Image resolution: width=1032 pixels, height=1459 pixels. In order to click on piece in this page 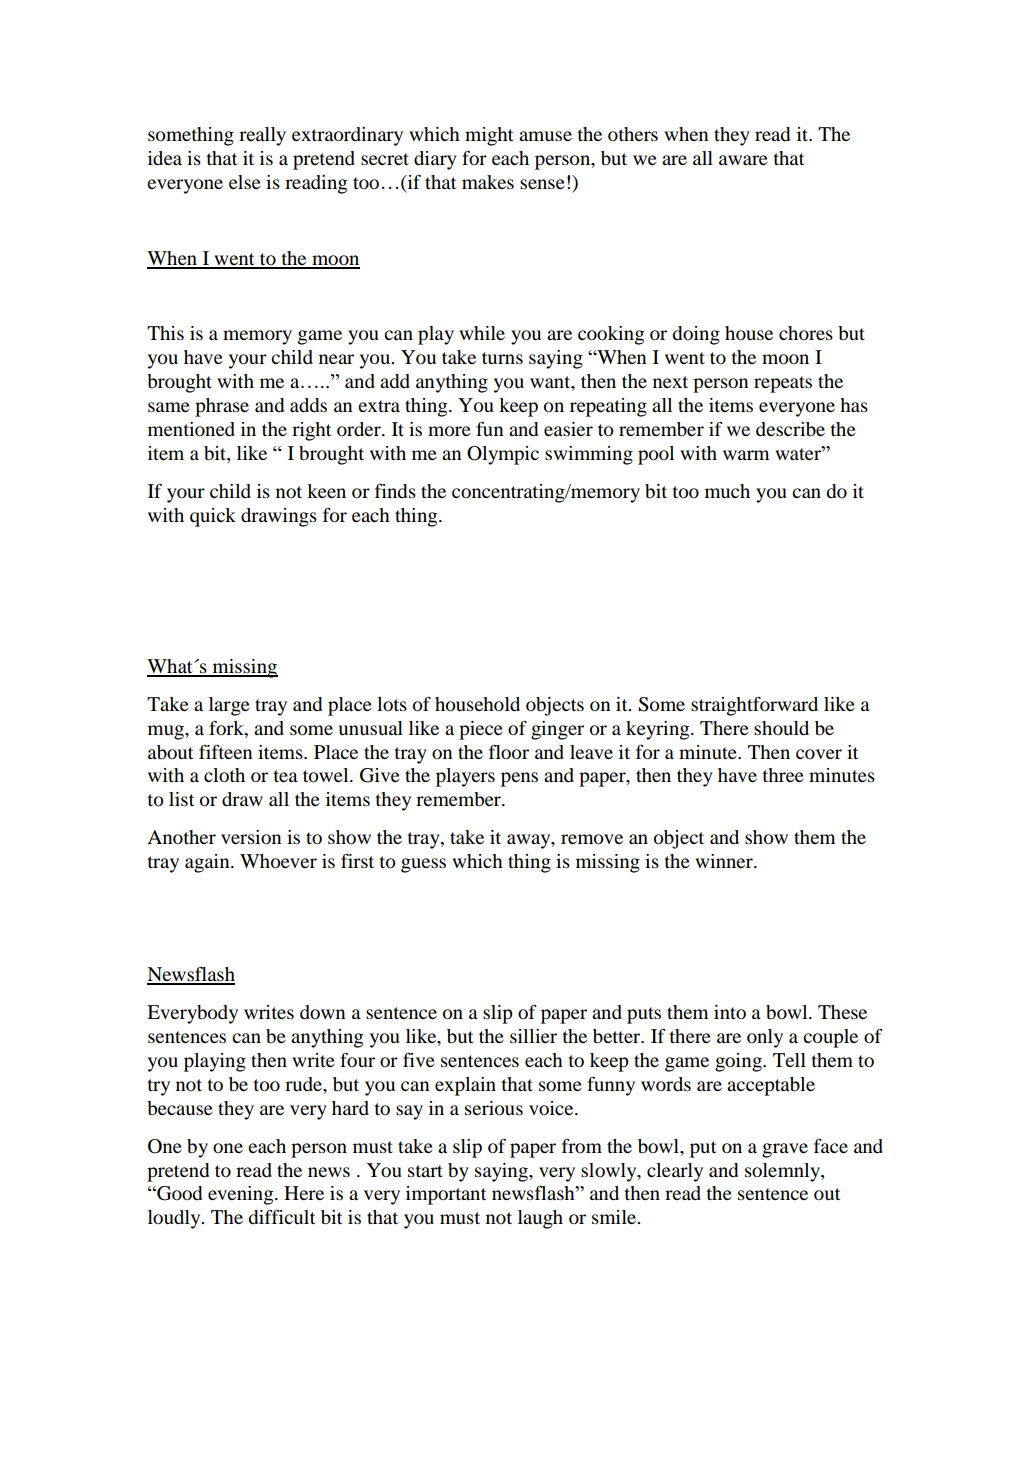, I will do `click(481, 730)`.
